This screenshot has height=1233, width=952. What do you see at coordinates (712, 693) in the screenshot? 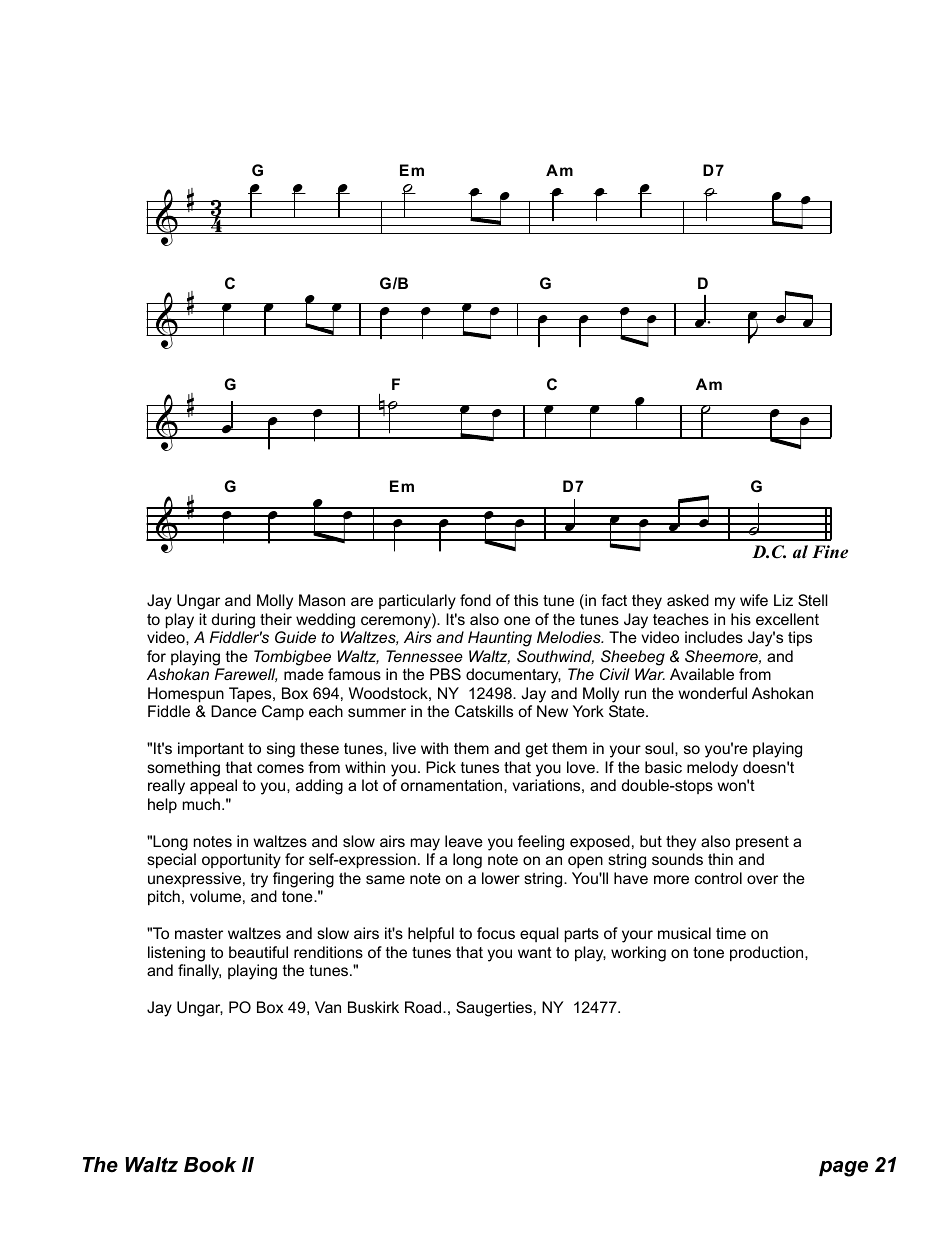
I see `wonderful` at bounding box center [712, 693].
